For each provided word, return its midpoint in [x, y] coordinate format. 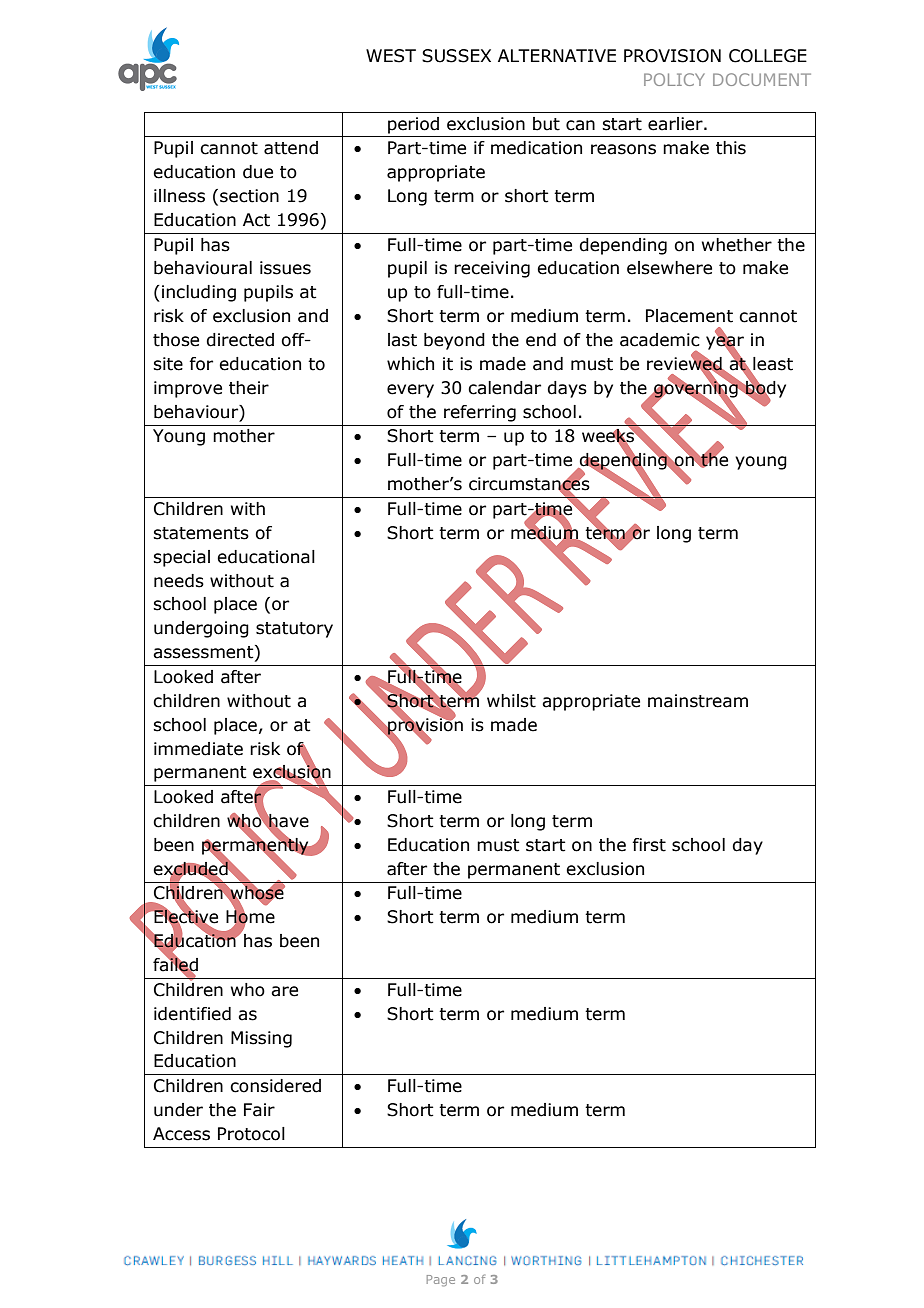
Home [250, 917]
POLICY [674, 79]
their [249, 388]
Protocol [251, 1134]
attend [291, 148]
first [649, 845]
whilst [511, 701]
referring [480, 413]
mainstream [698, 701]
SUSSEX [456, 56]
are [284, 991]
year [725, 343]
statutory [294, 630]
